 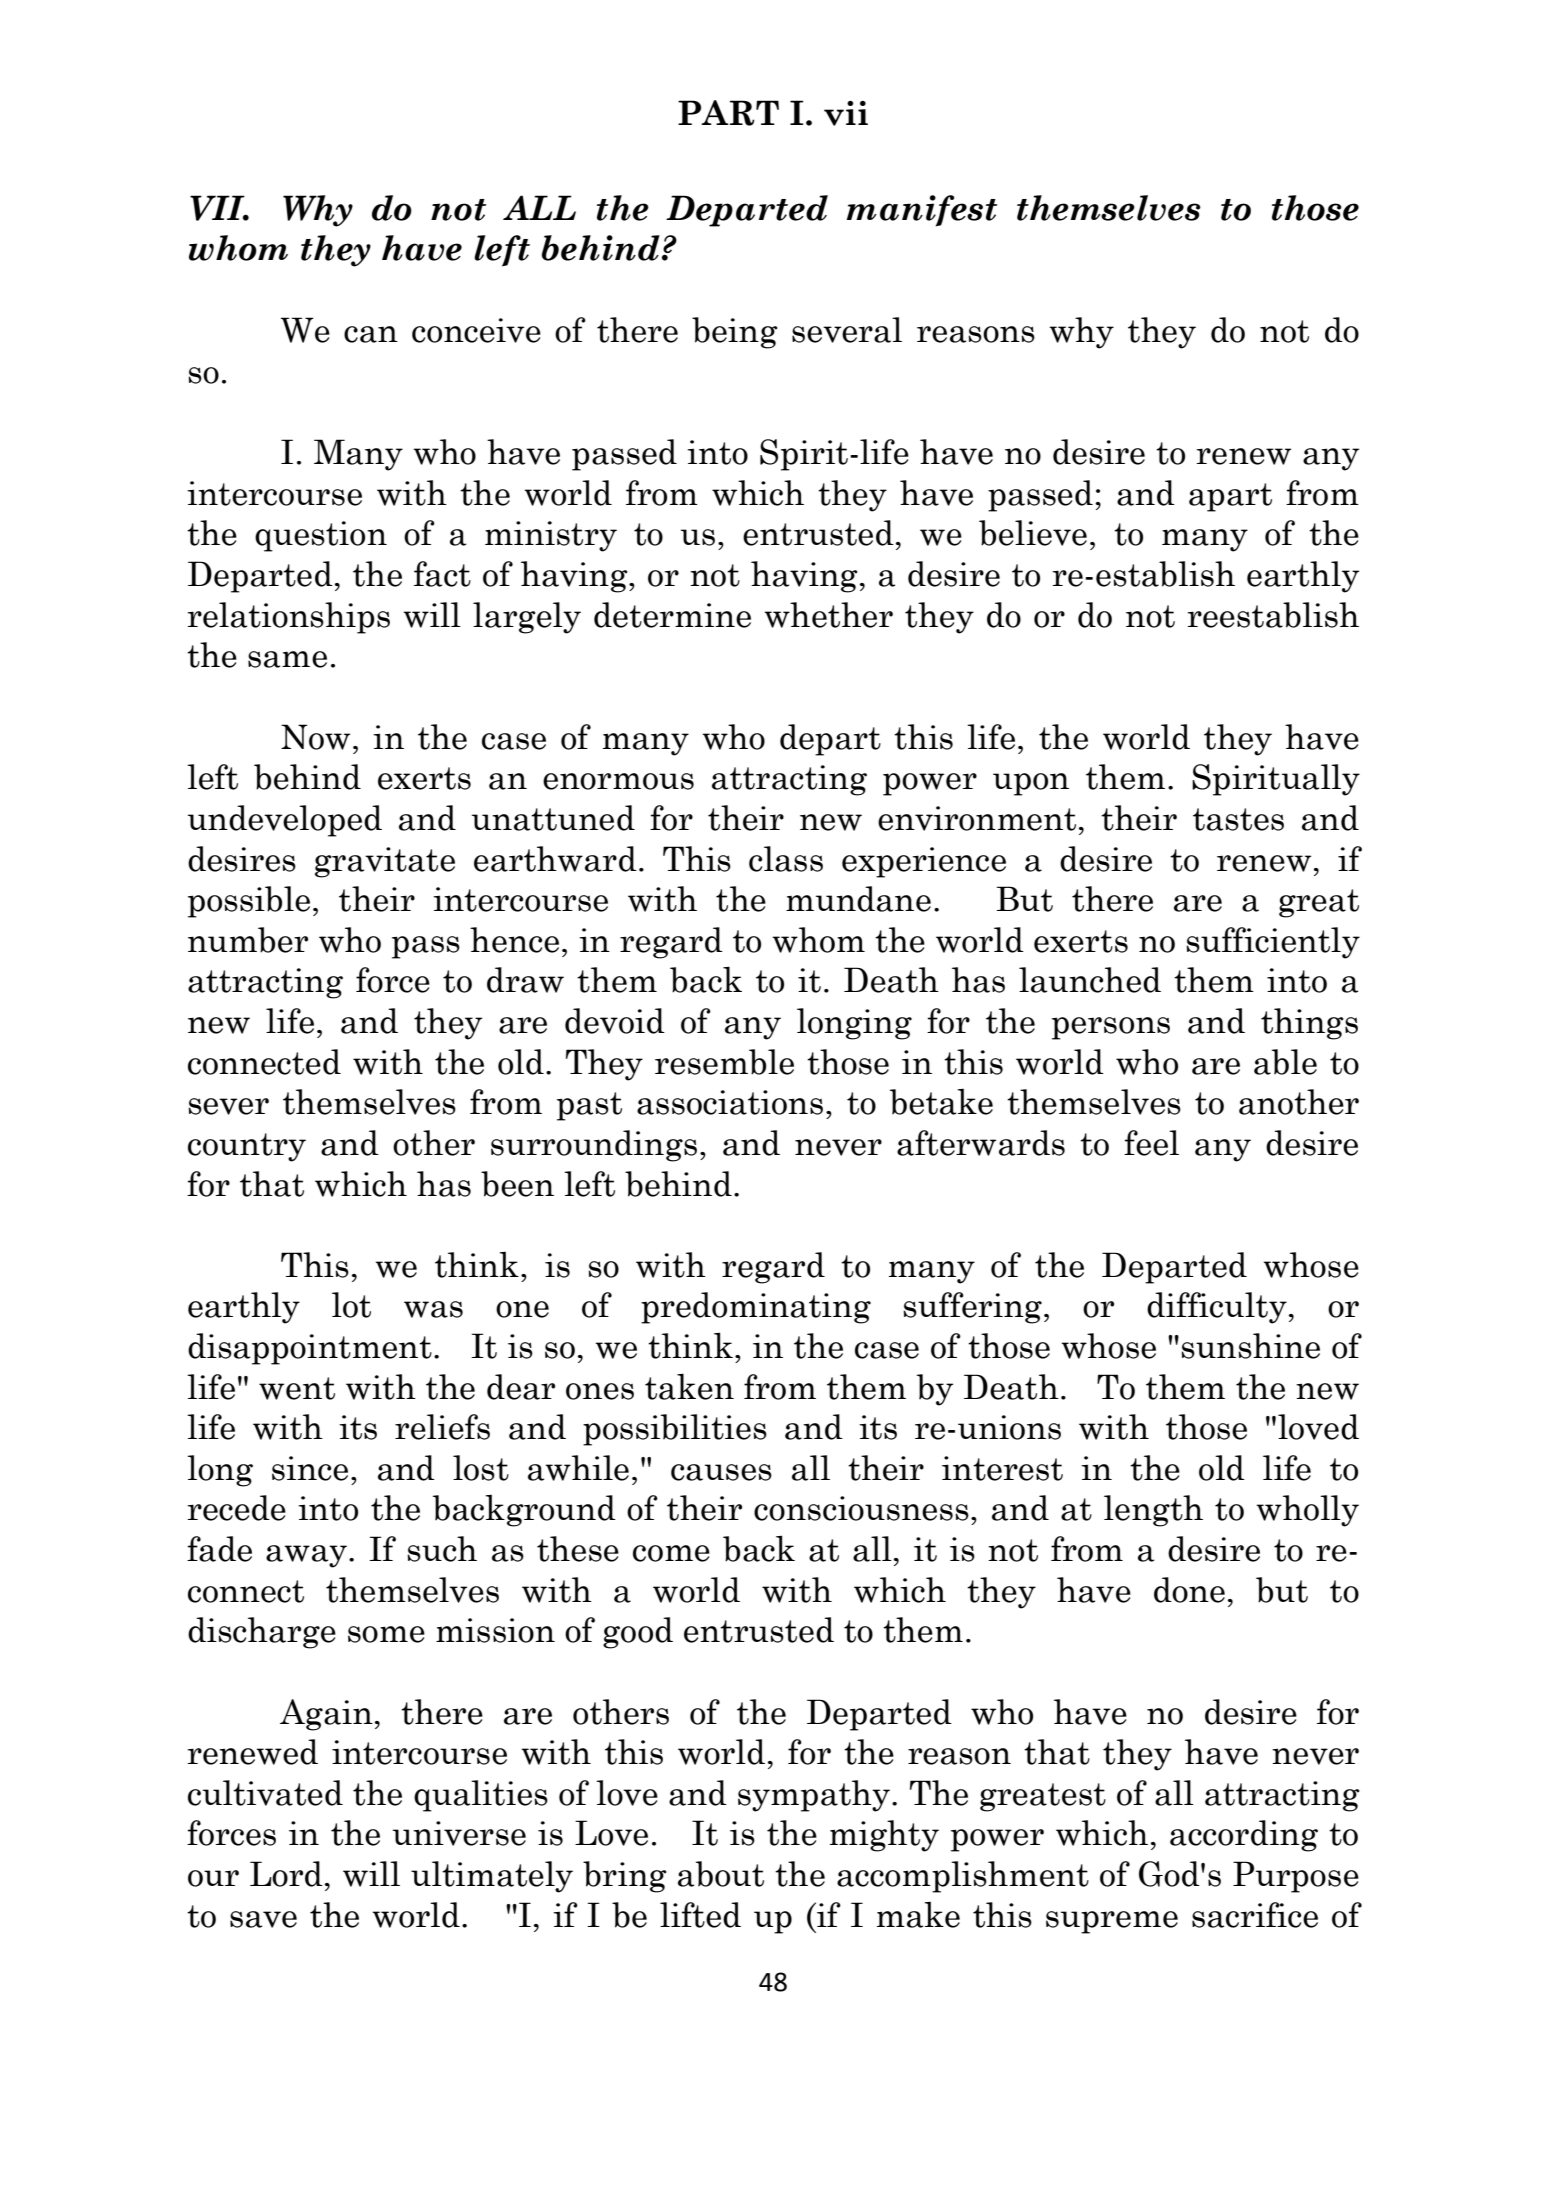 What do you see at coordinates (286, 1874) in the screenshot?
I see `Lord` at bounding box center [286, 1874].
